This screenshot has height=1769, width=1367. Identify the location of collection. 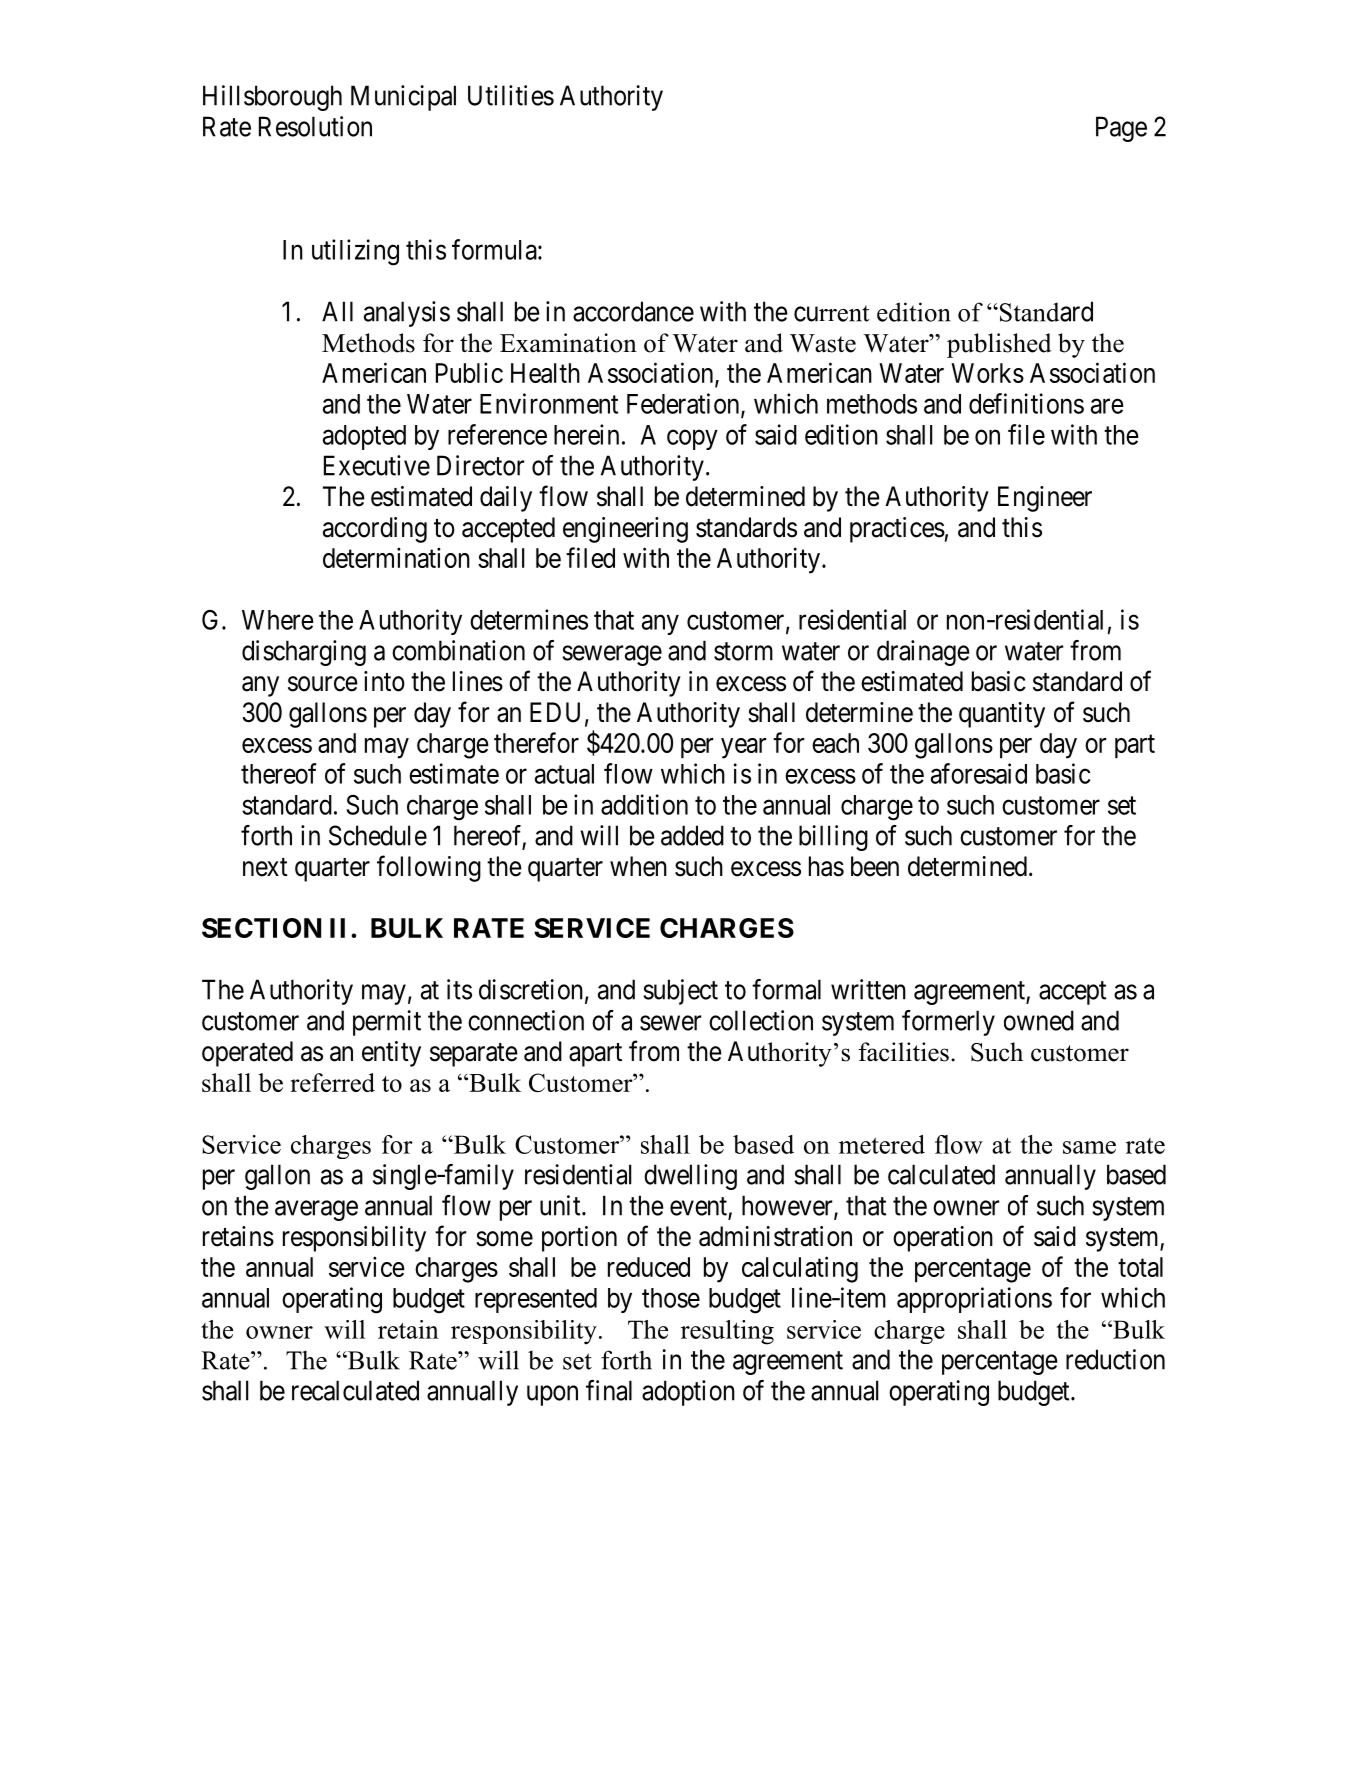
(761, 1020).
